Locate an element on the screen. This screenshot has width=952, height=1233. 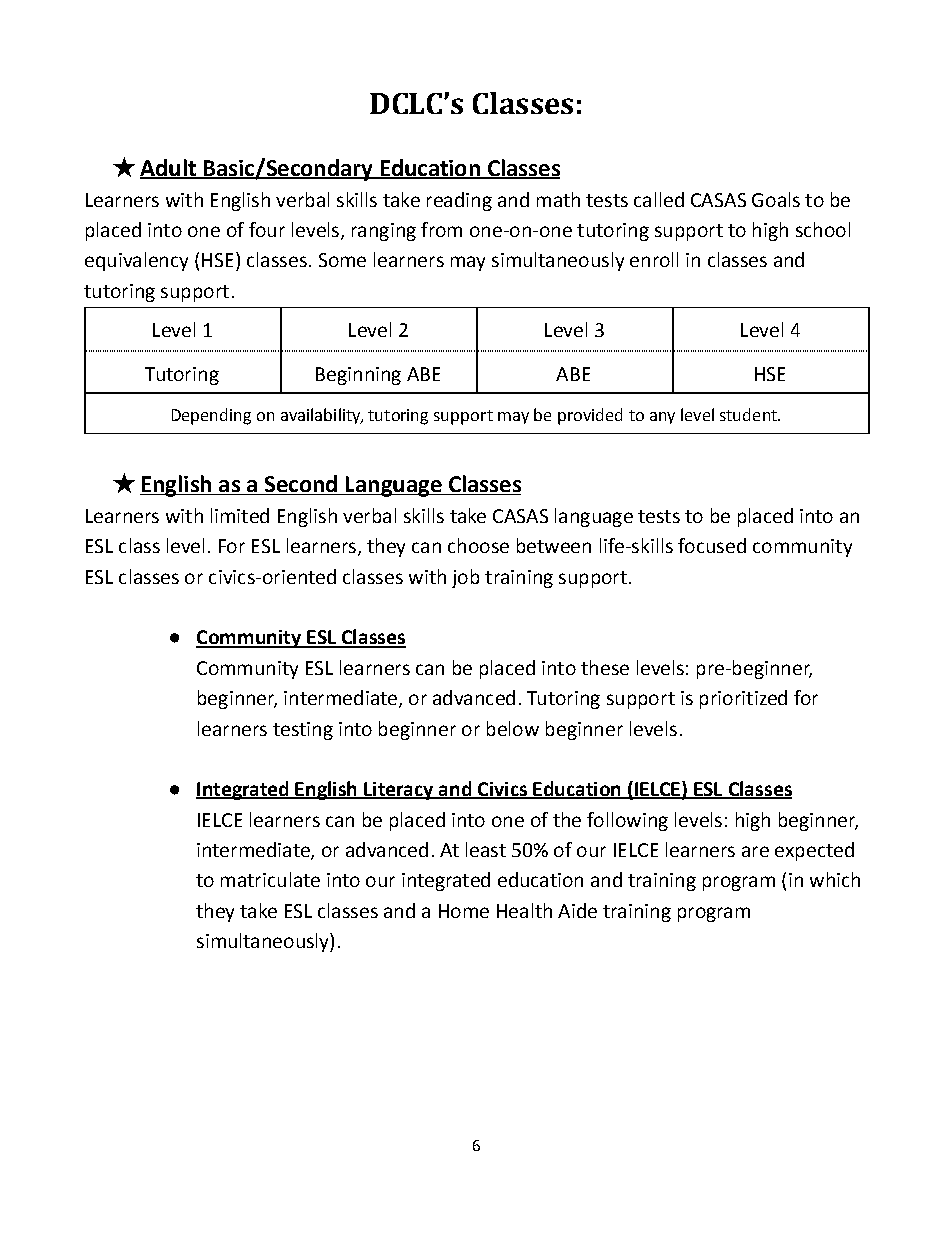
testing is located at coordinates (303, 731).
